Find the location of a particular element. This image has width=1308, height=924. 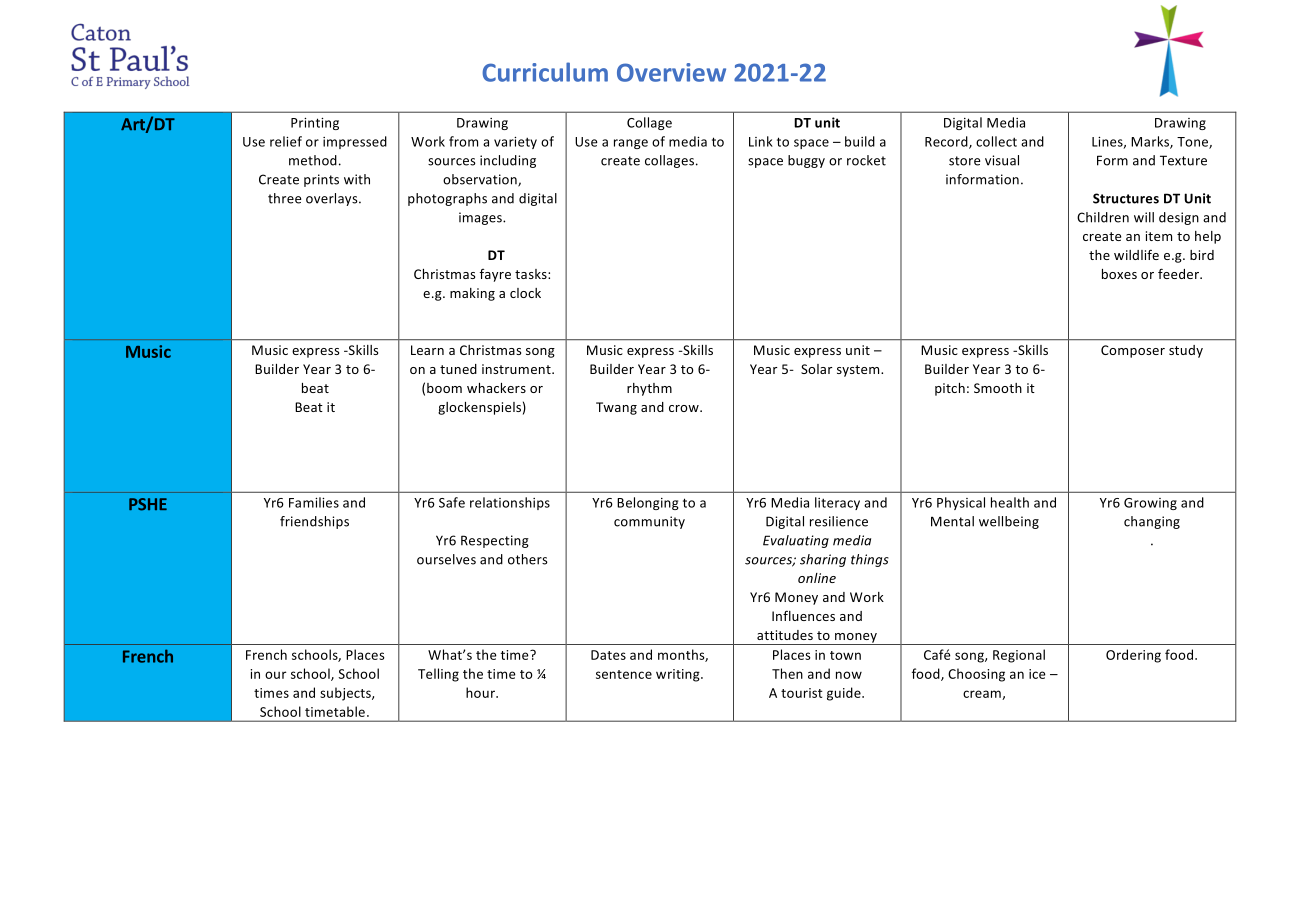

Smooth is located at coordinates (998, 388).
